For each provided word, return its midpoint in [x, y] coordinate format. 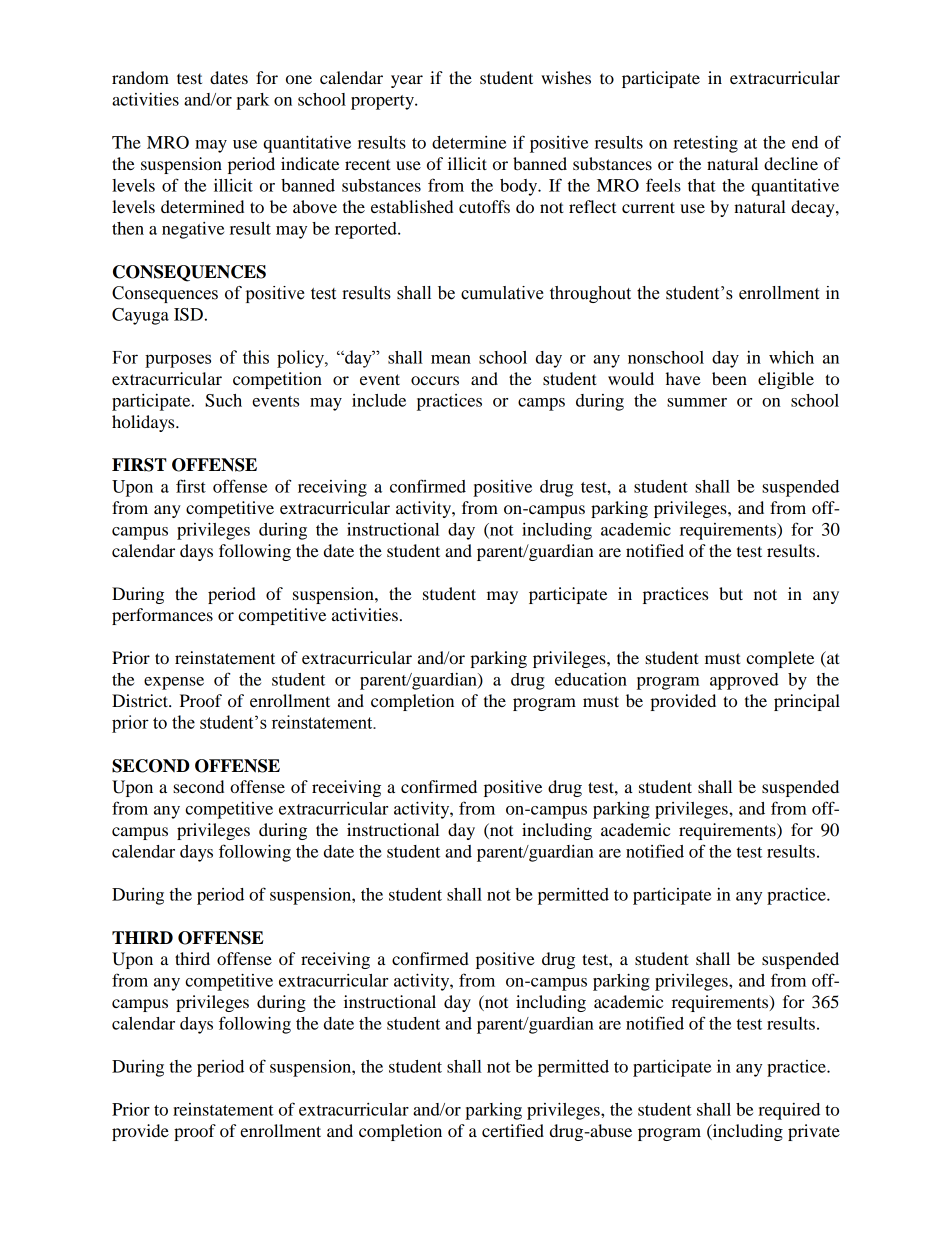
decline [791, 163]
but [731, 593]
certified [513, 1130]
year [407, 81]
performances [162, 616]
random [140, 77]
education [591, 679]
